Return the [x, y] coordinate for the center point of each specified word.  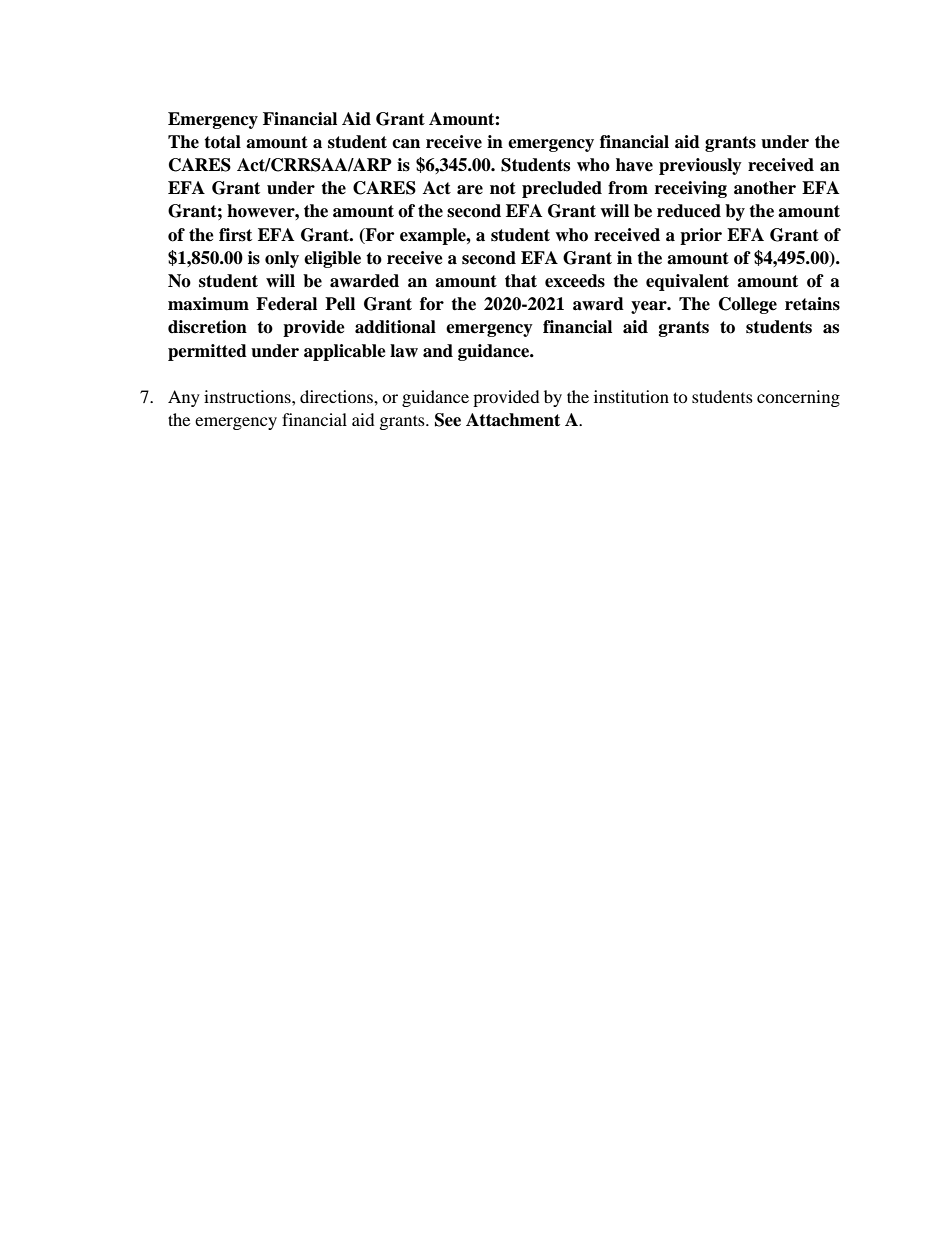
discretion [207, 327]
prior [701, 236]
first [235, 235]
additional [395, 327]
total [222, 142]
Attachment [513, 420]
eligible [332, 259]
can [406, 144]
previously [700, 166]
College [748, 305]
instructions [248, 396]
